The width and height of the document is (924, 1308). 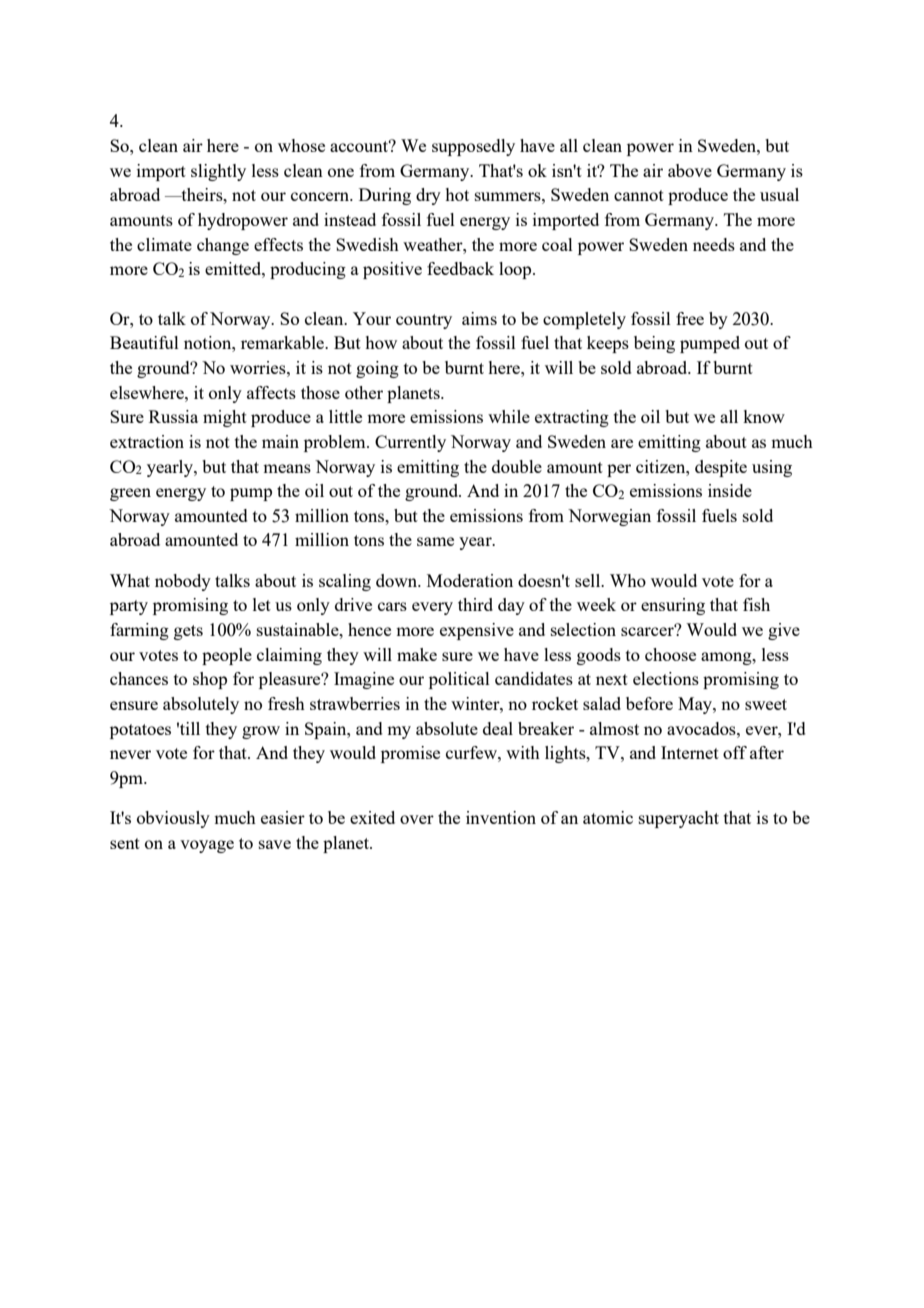 I want to click on obviously, so click(x=173, y=819).
